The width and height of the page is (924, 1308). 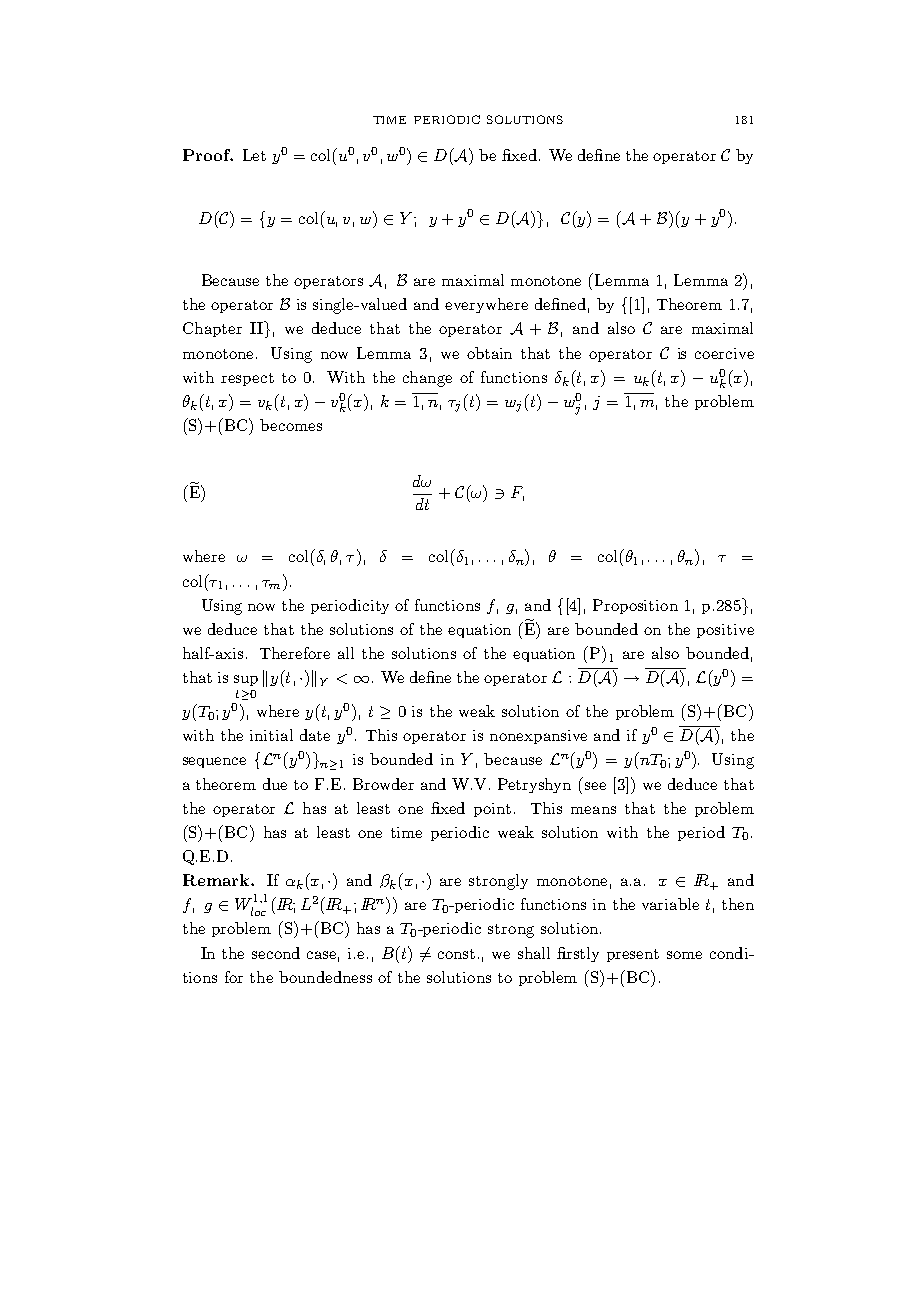 I want to click on positive, so click(x=725, y=631).
